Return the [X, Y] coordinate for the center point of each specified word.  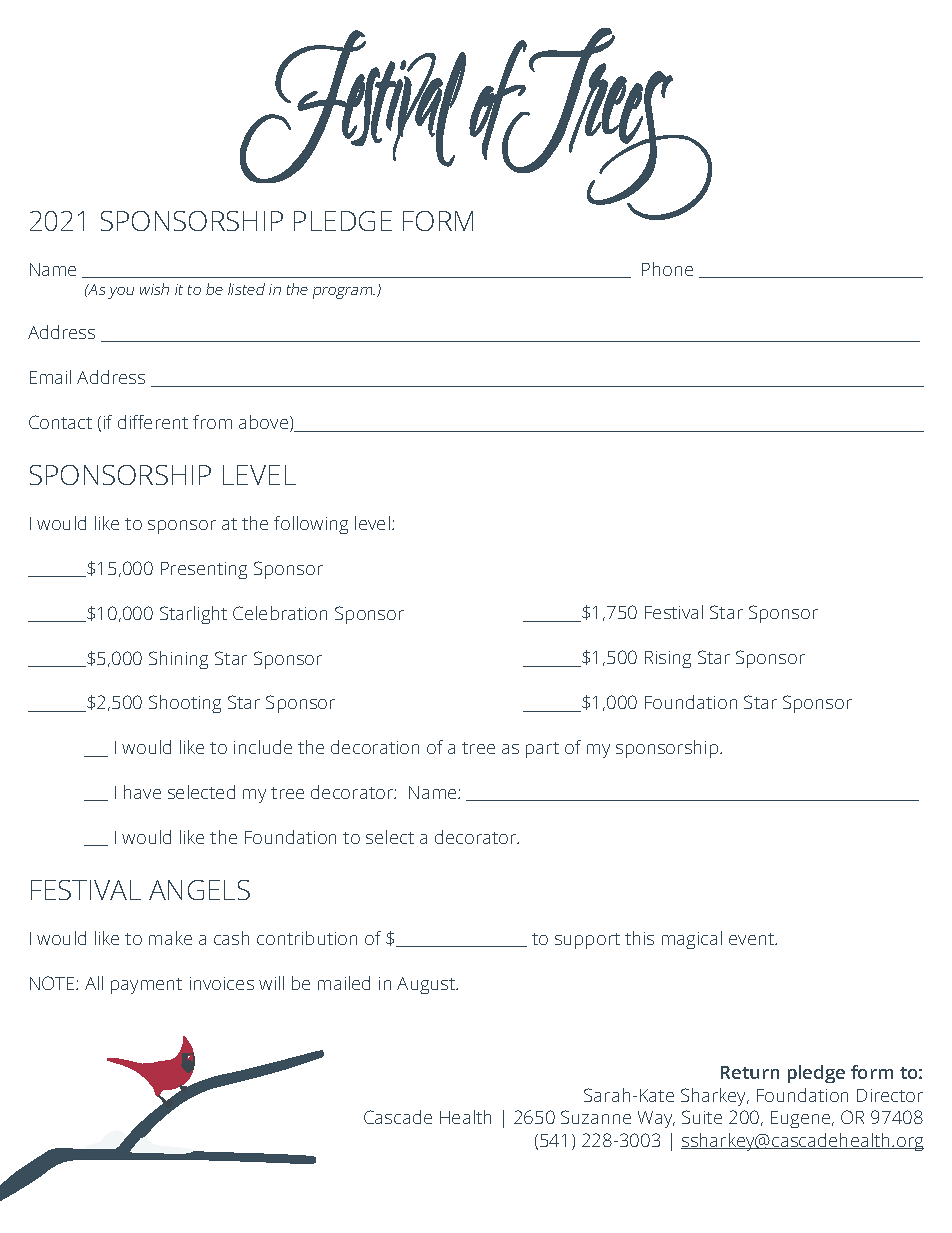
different [153, 422]
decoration [375, 747]
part [542, 750]
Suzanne [596, 1117]
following [311, 525]
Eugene [802, 1119]
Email [50, 377]
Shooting [185, 704]
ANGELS [199, 890]
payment [146, 986]
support [587, 941]
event [753, 939]
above [265, 423]
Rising [668, 659]
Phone [667, 269]
